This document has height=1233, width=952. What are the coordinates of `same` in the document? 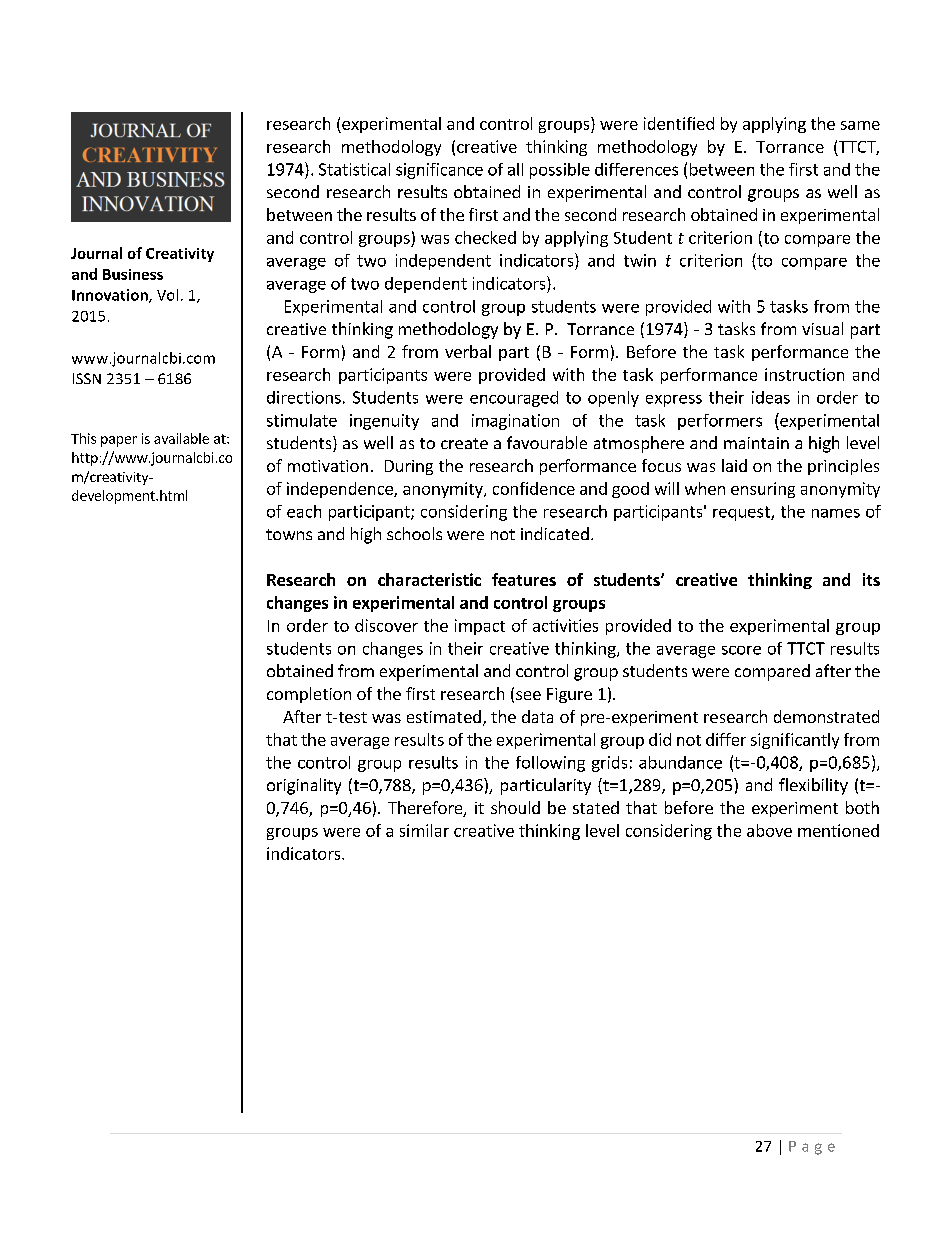 It's located at (860, 125).
